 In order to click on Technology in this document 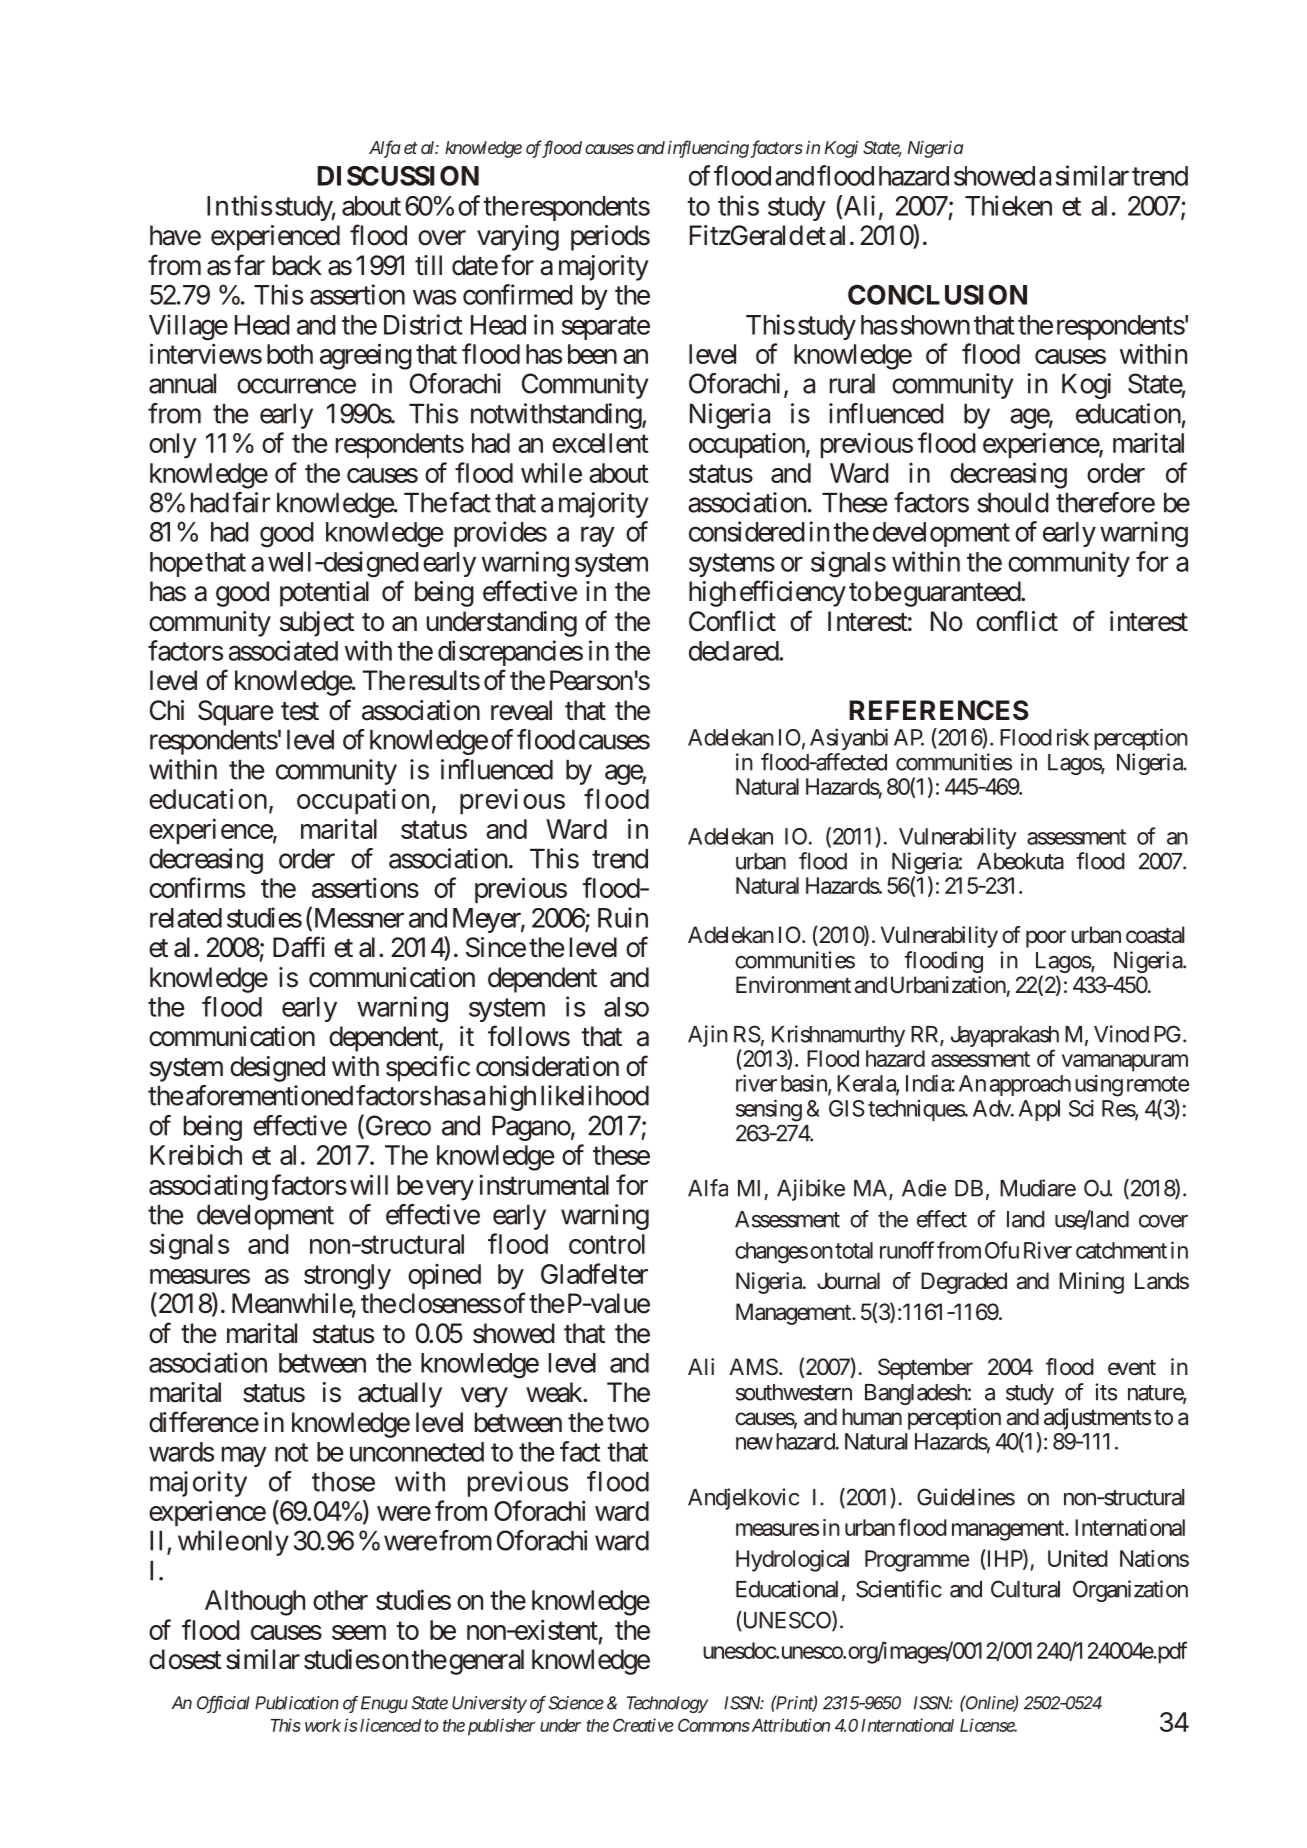, I will do `click(667, 1704)`.
